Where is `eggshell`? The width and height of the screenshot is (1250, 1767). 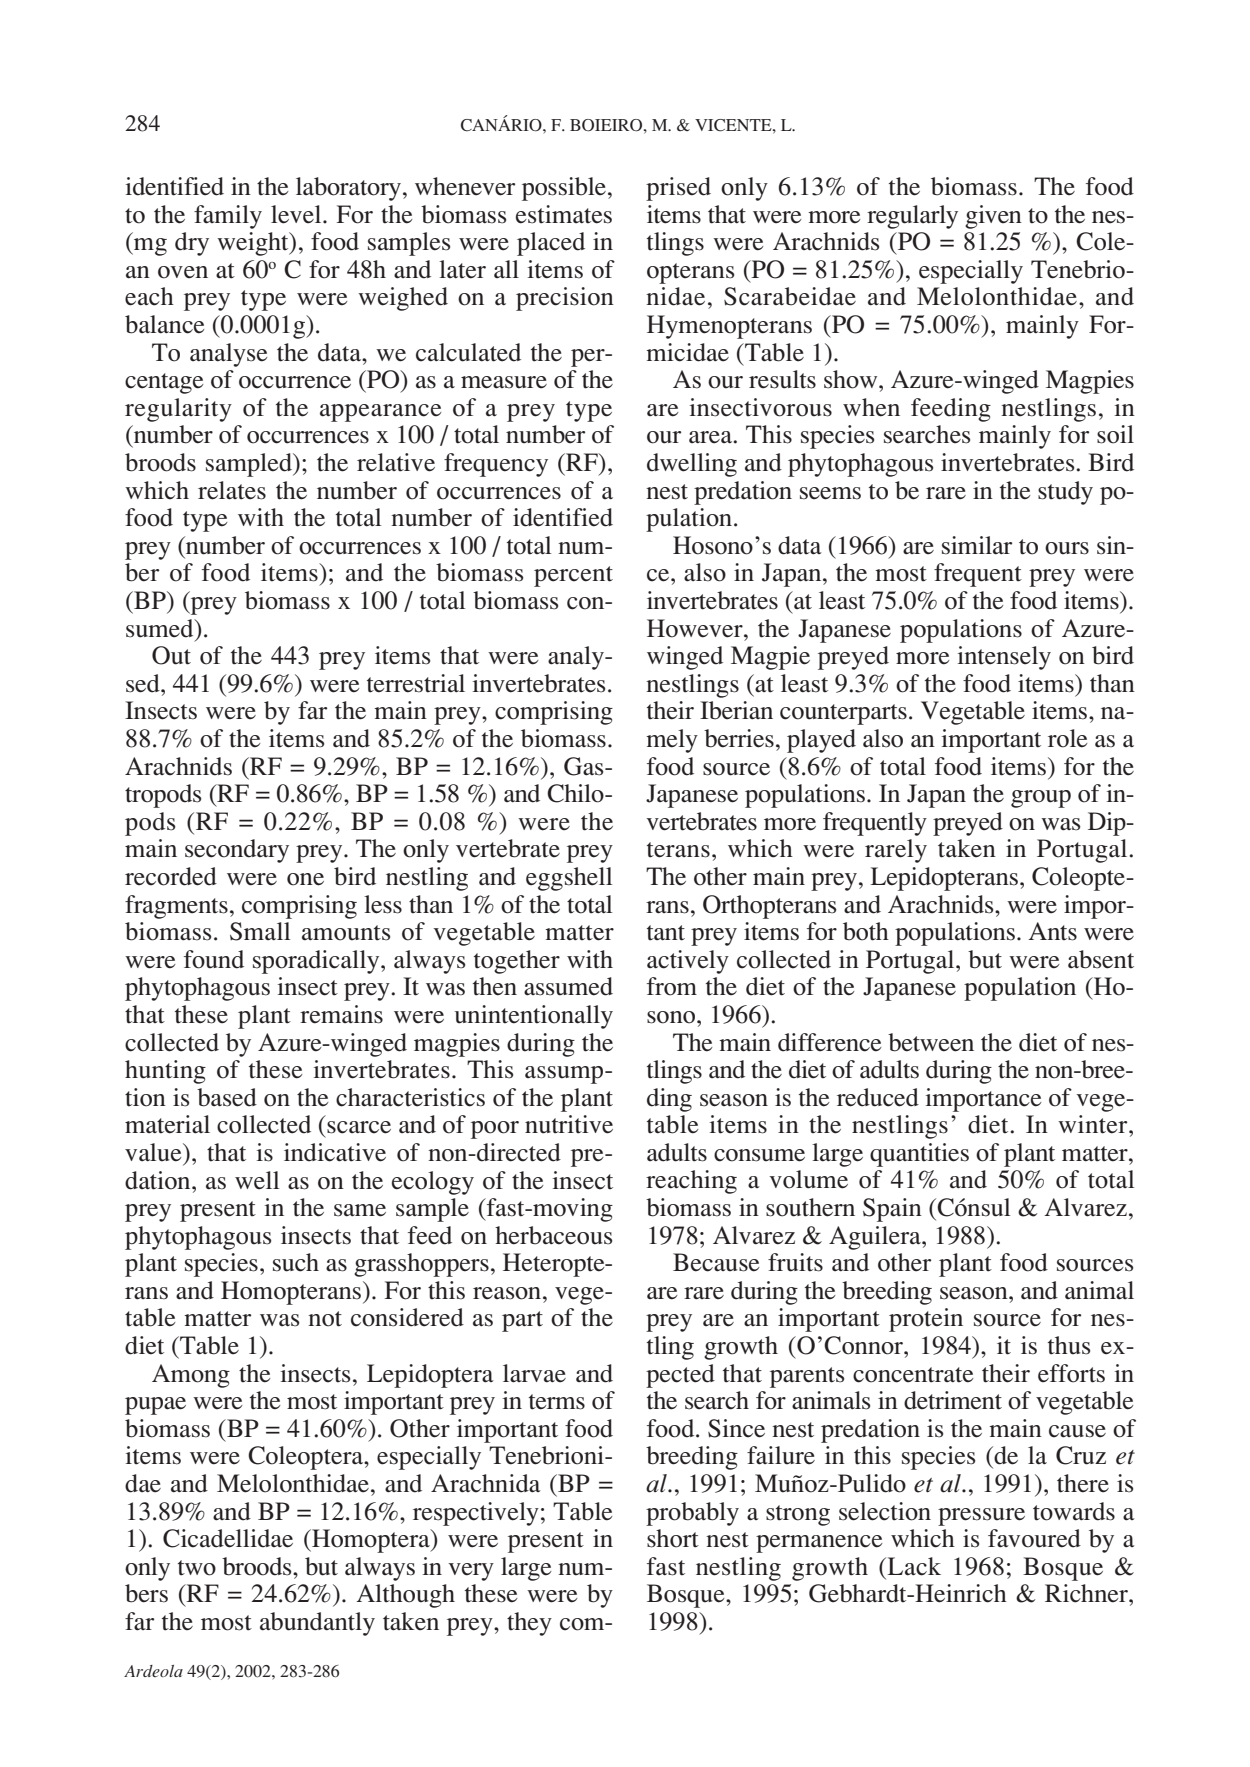 eggshell is located at coordinates (569, 879).
